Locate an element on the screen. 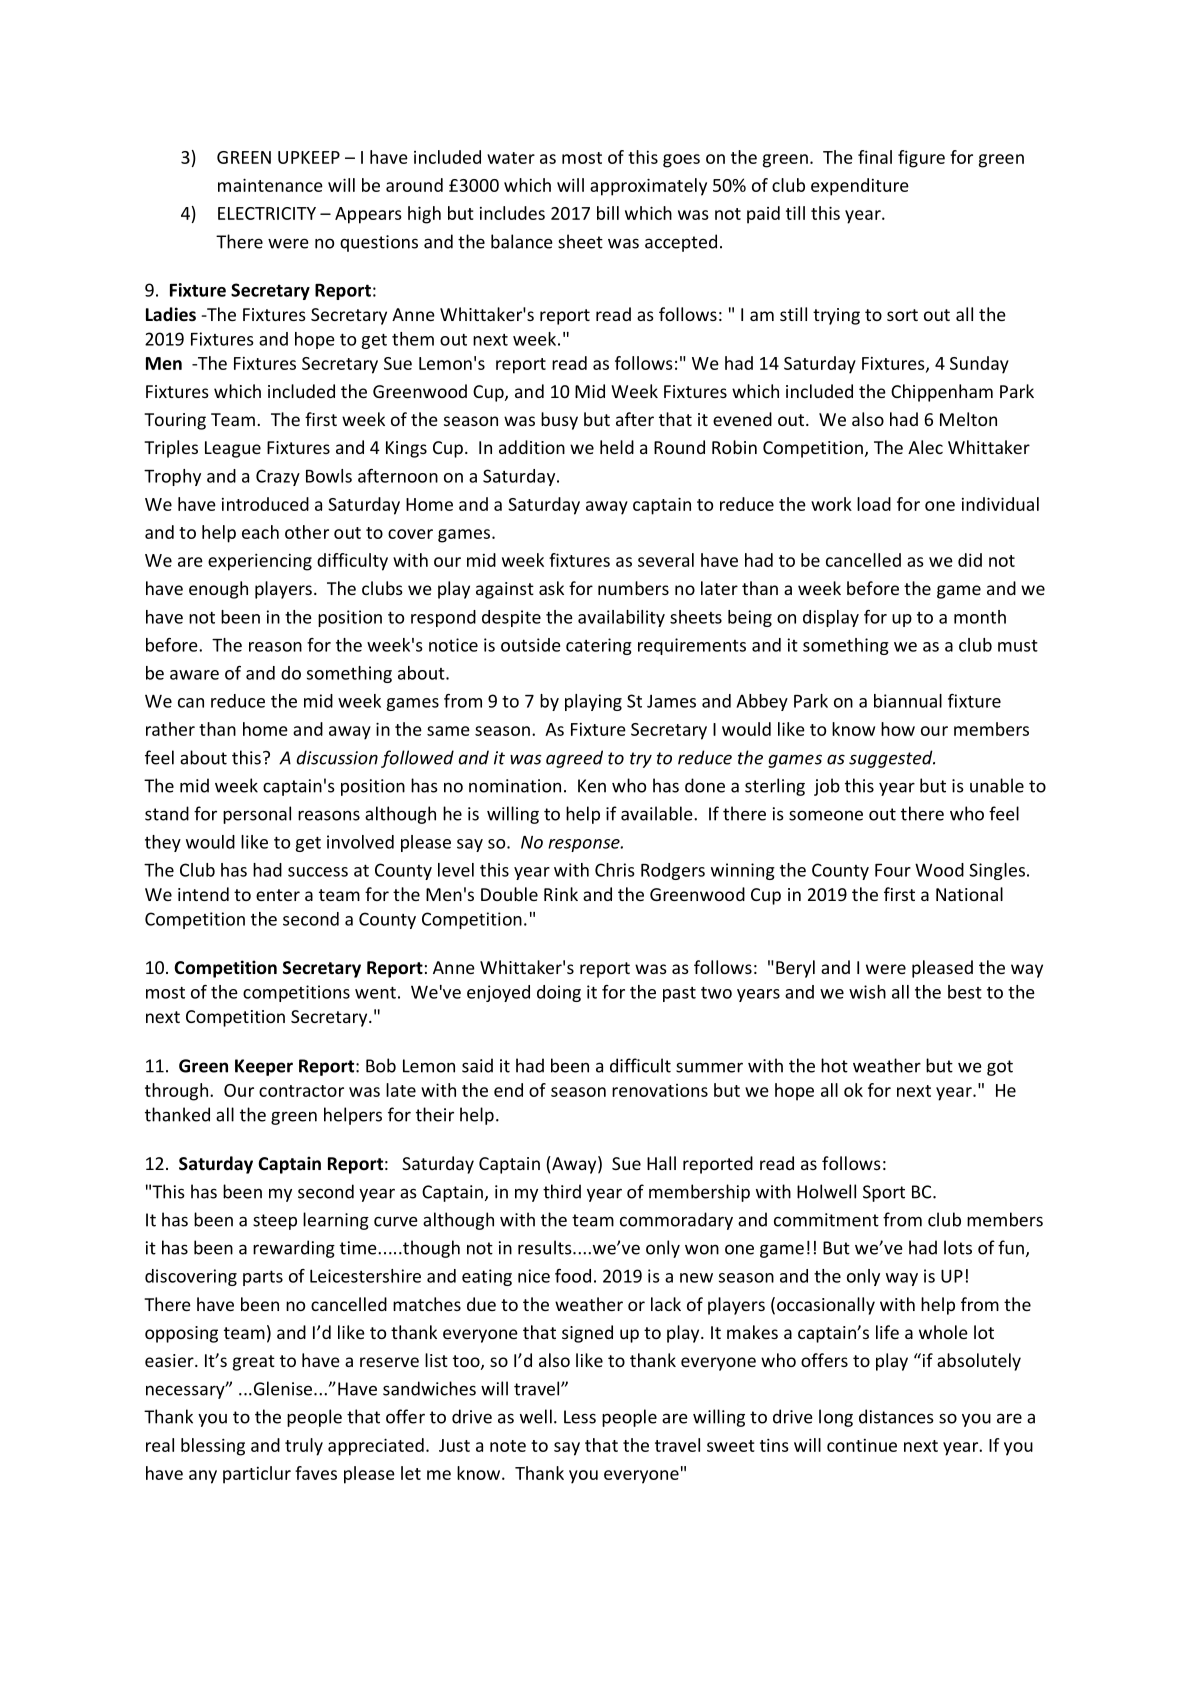  Four is located at coordinates (893, 870).
